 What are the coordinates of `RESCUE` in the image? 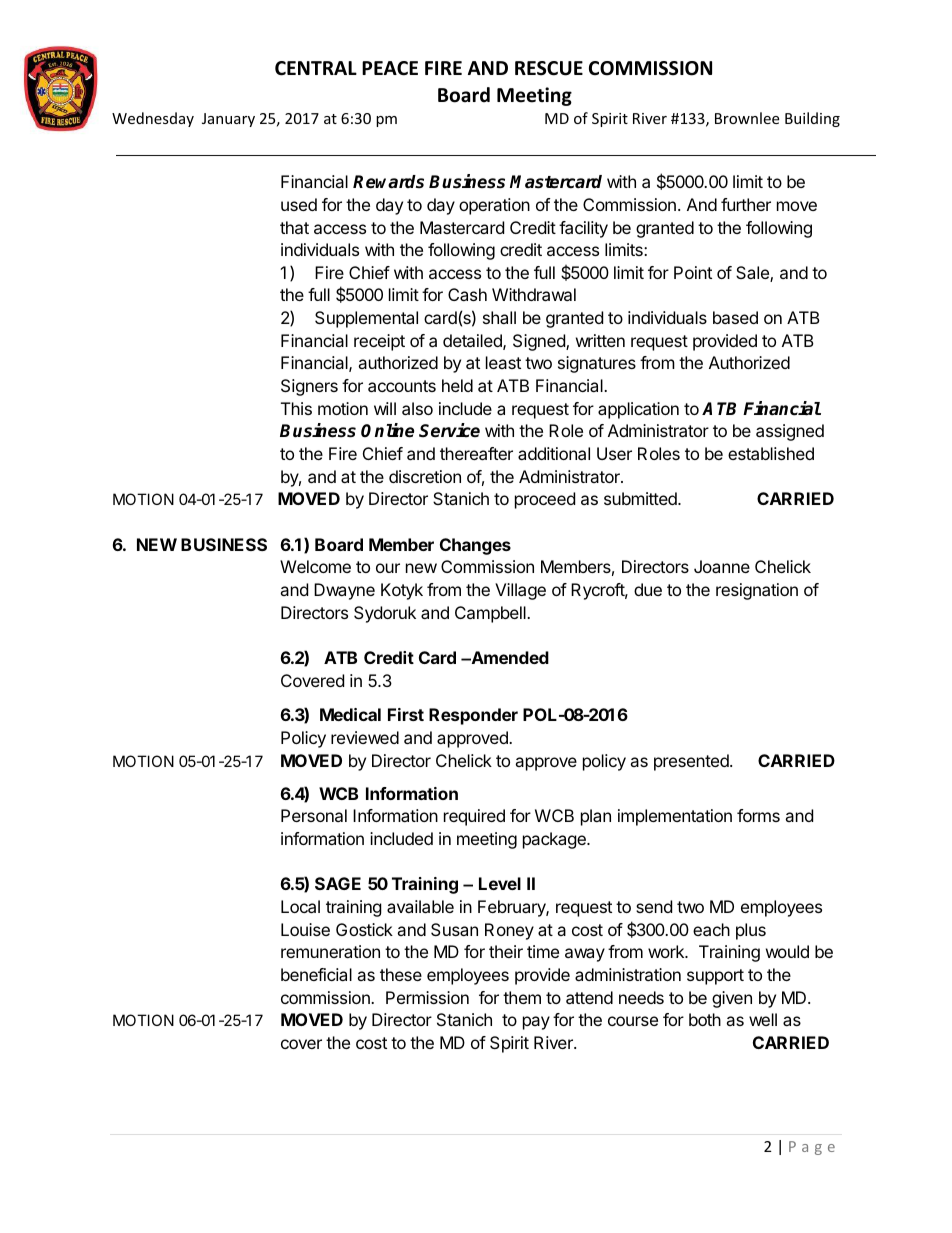 It's located at (549, 68).
